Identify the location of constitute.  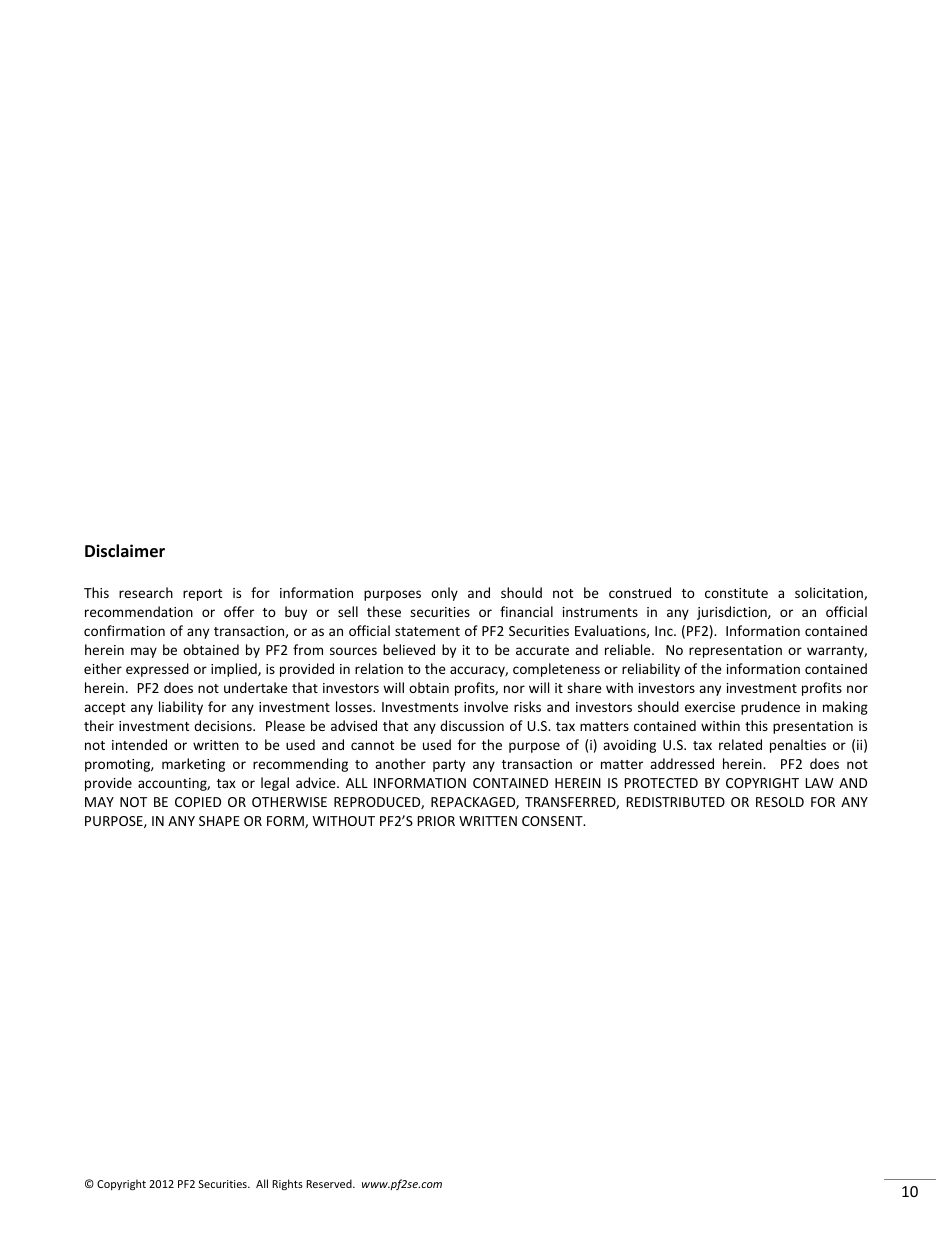
(736, 593).
